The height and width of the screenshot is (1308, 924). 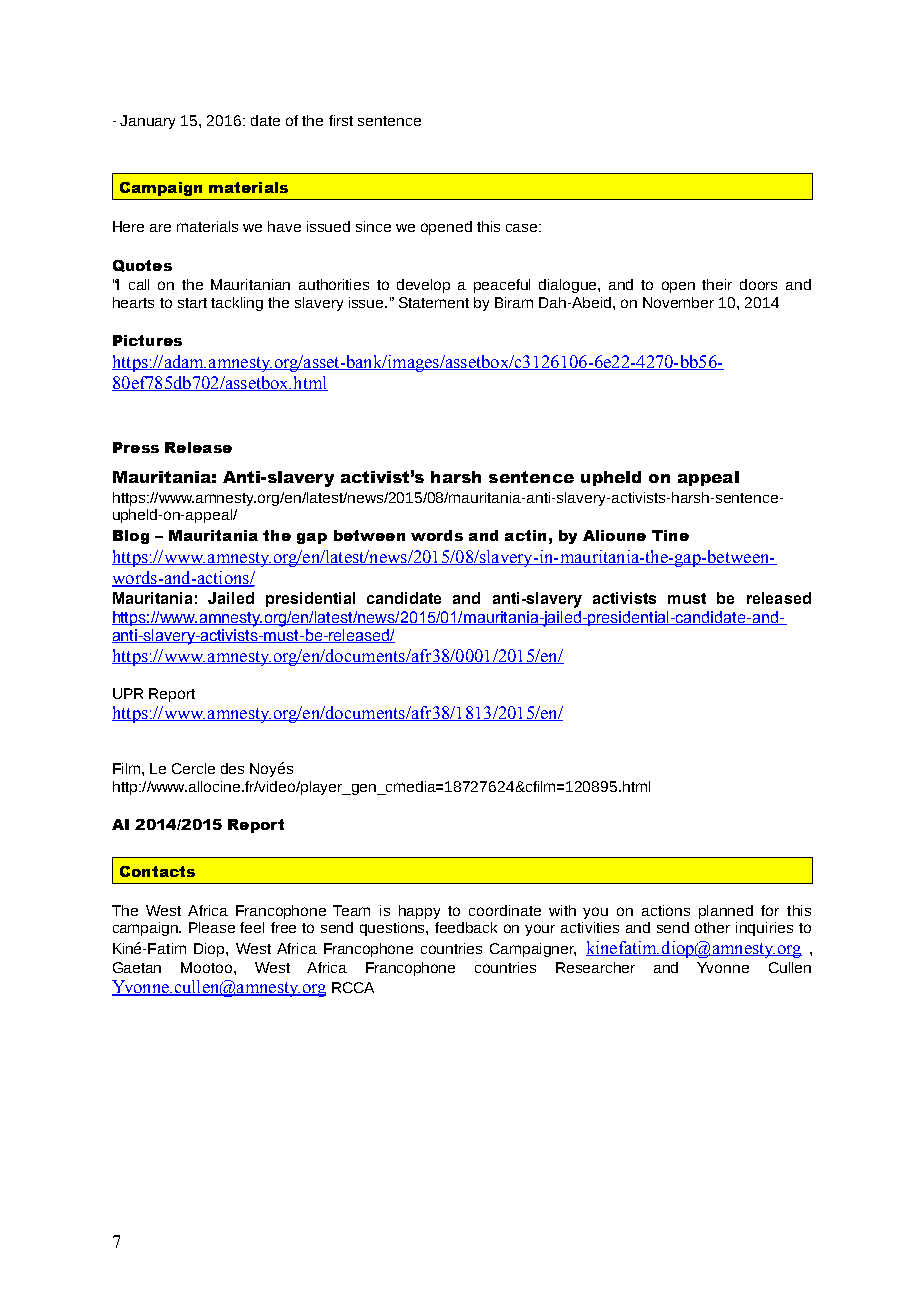 I want to click on Please, so click(x=212, y=927).
